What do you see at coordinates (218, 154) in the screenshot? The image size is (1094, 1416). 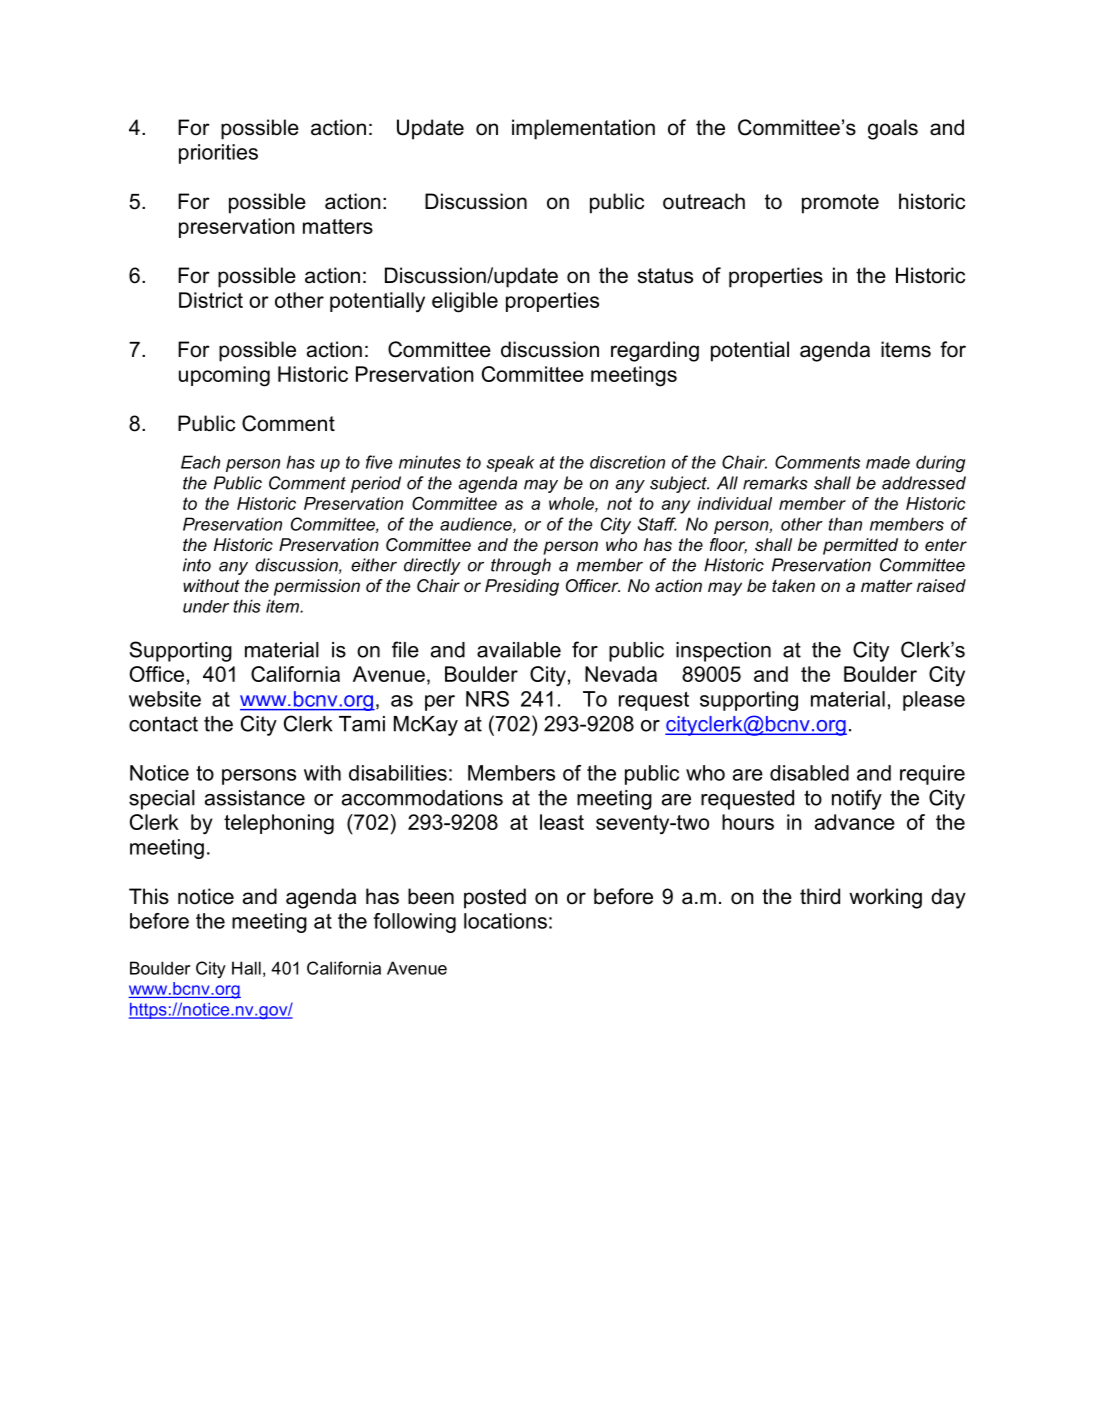 I see `priorities` at bounding box center [218, 154].
